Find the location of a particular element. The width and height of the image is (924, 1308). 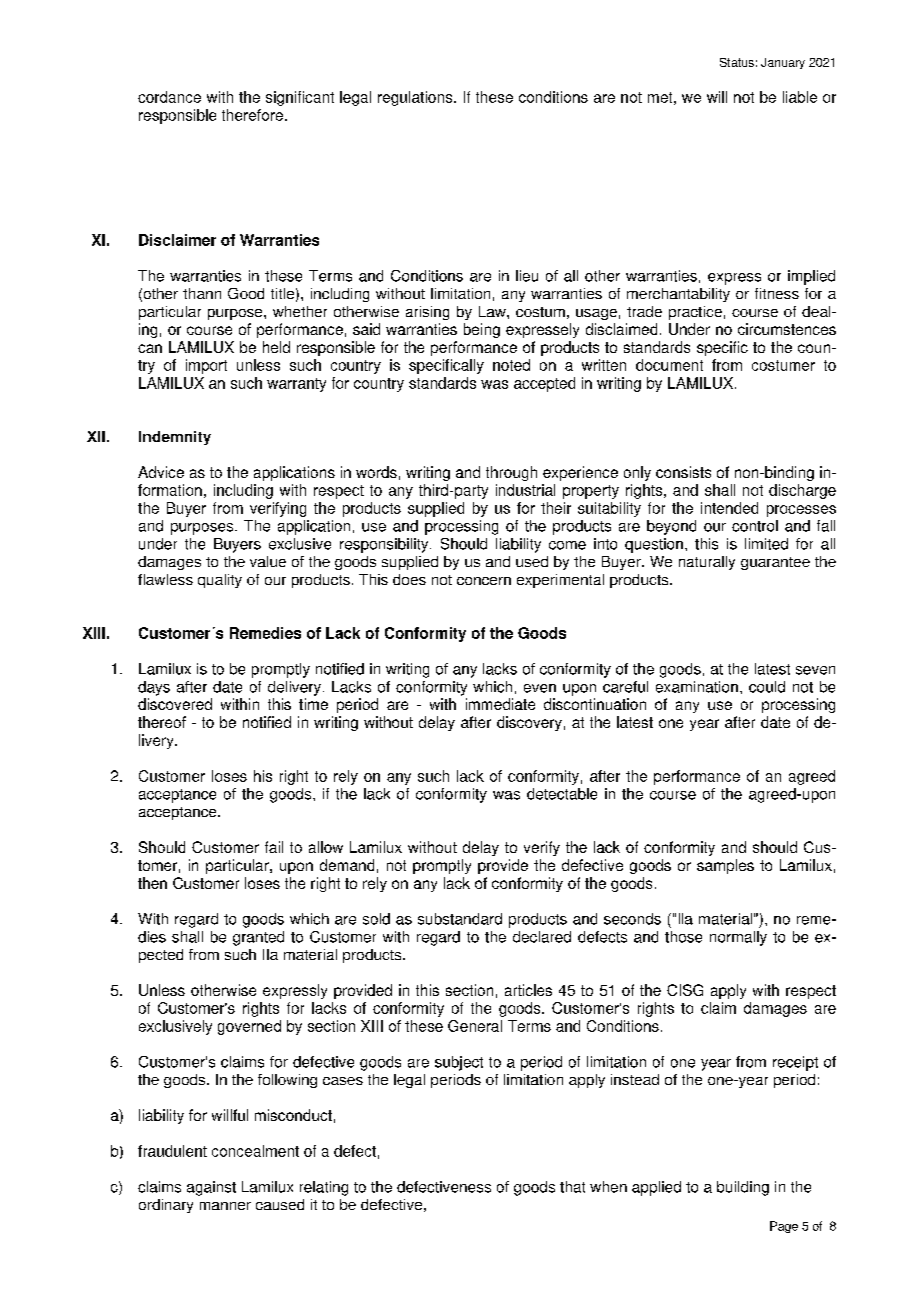

therefore is located at coordinates (252, 115).
